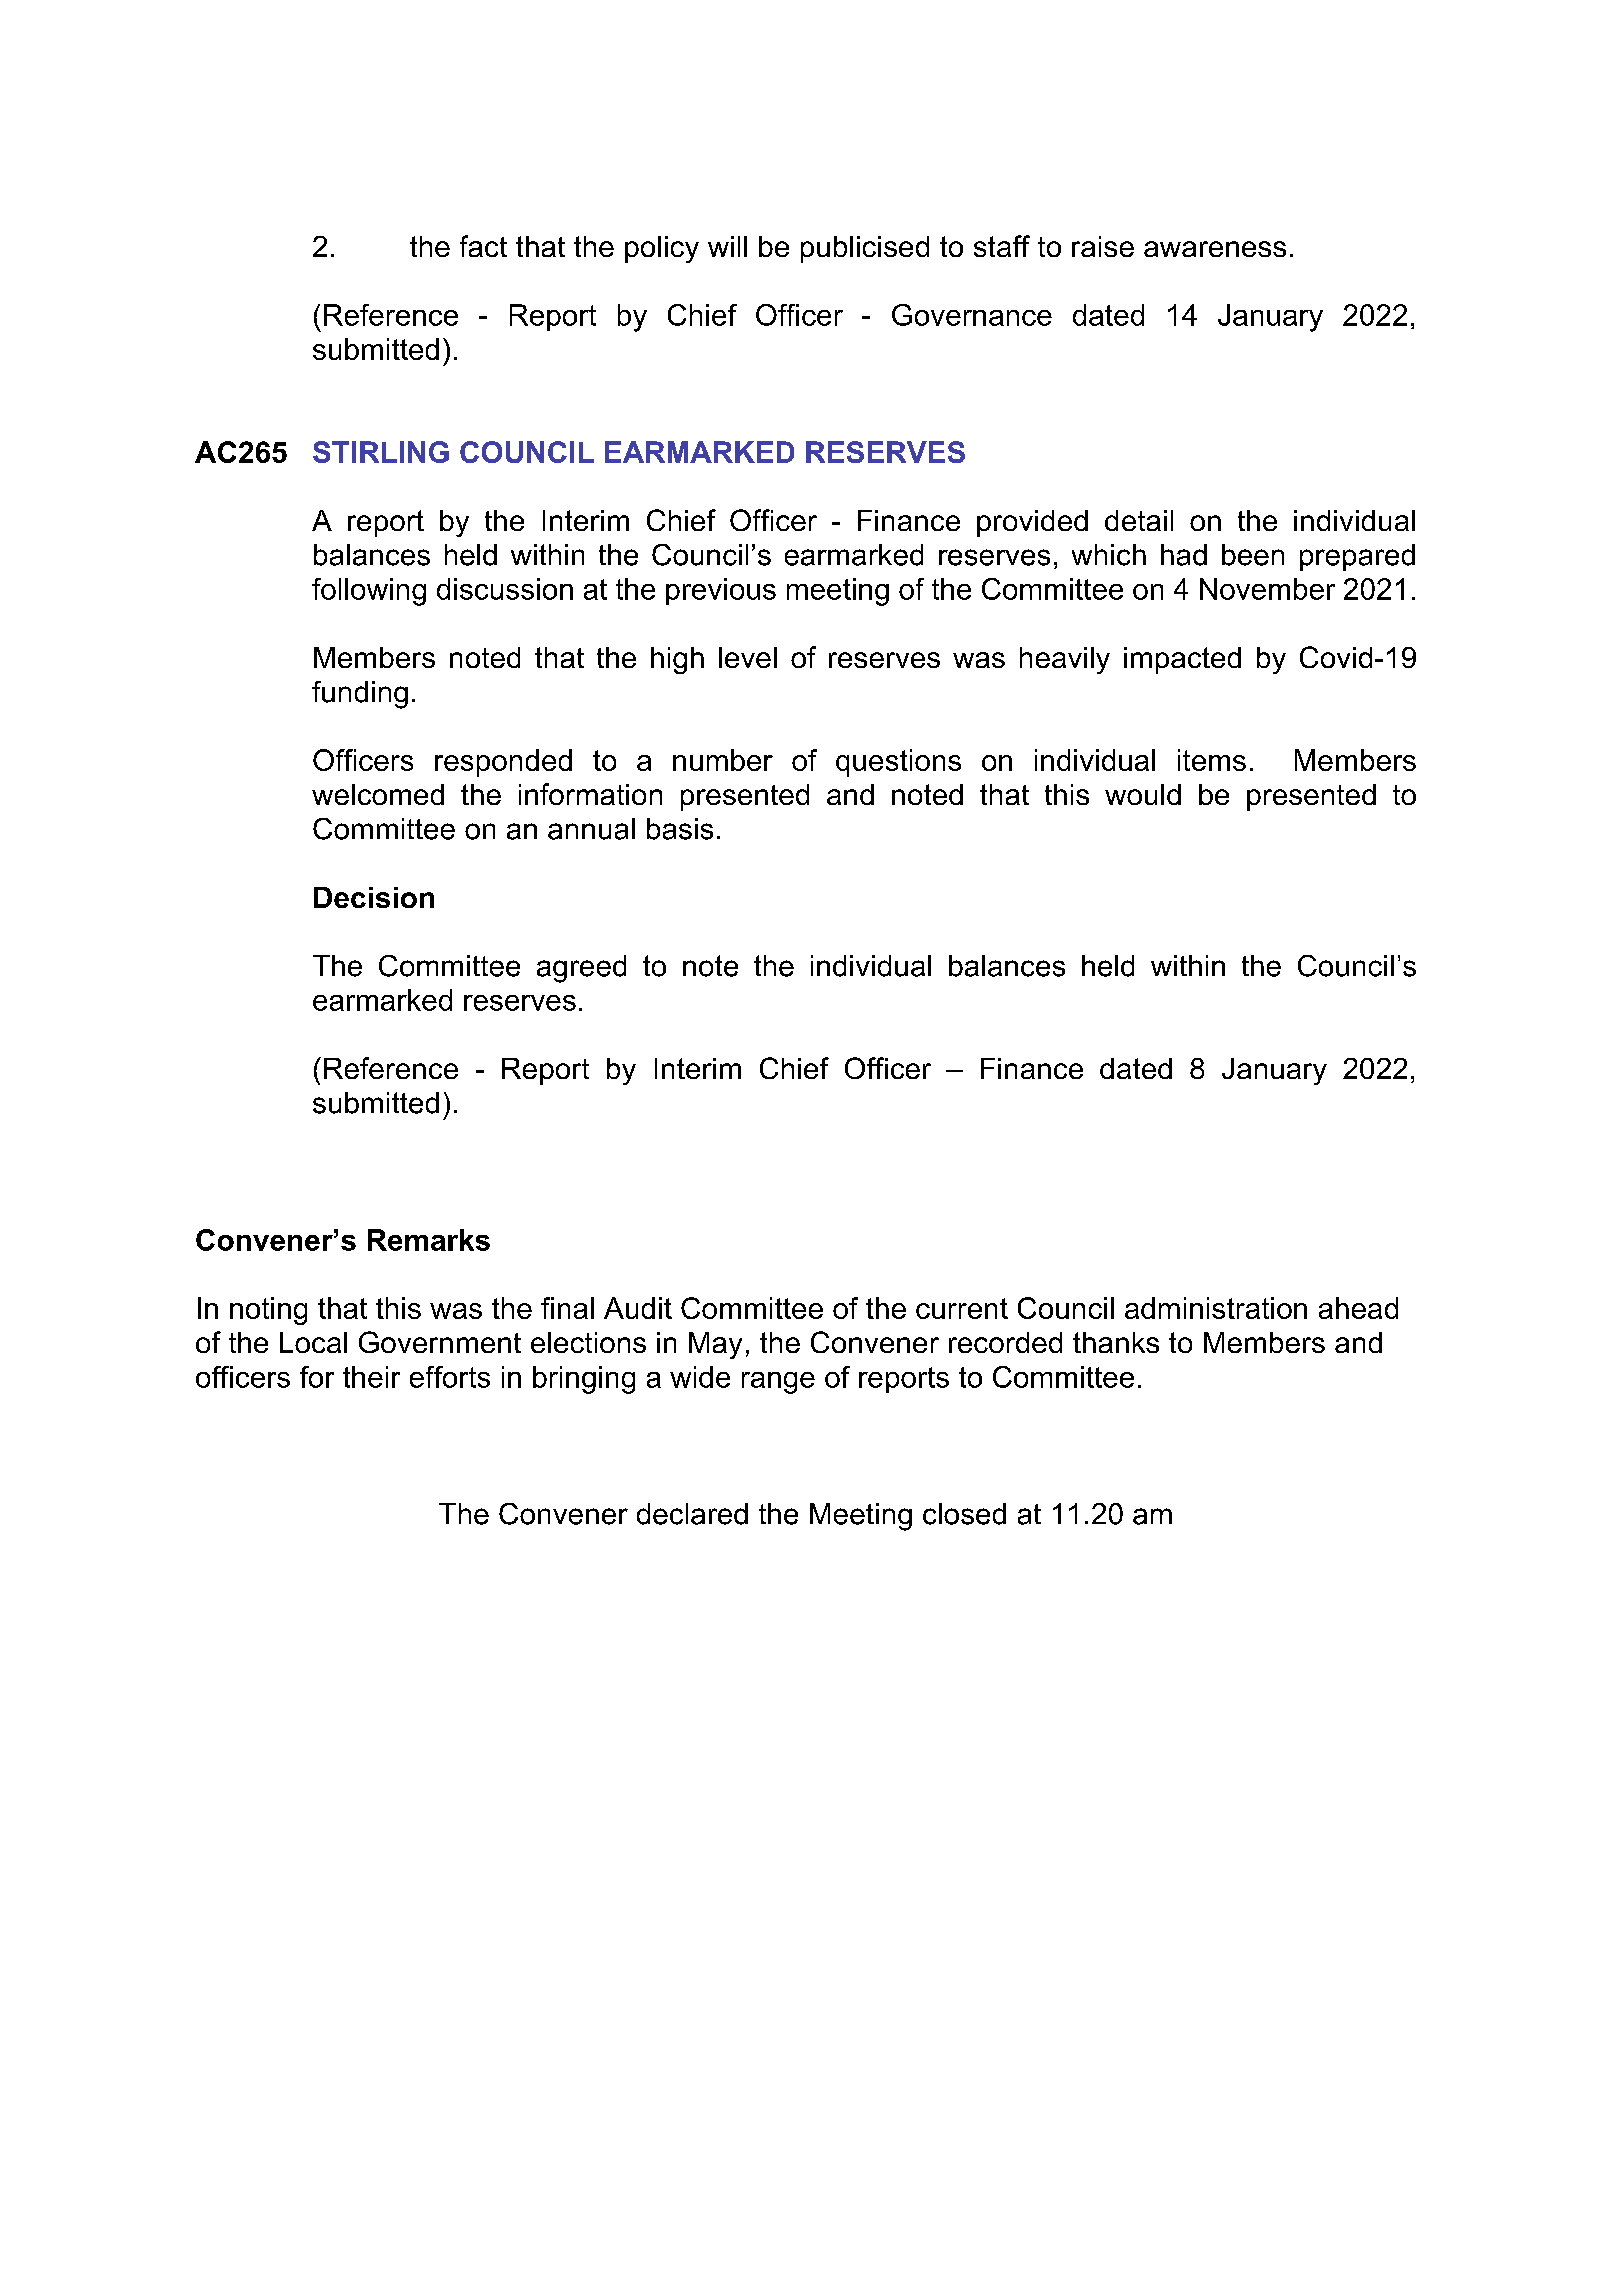 The image size is (1612, 2280). Describe the element at coordinates (1215, 249) in the page. I see `awareness` at that location.
